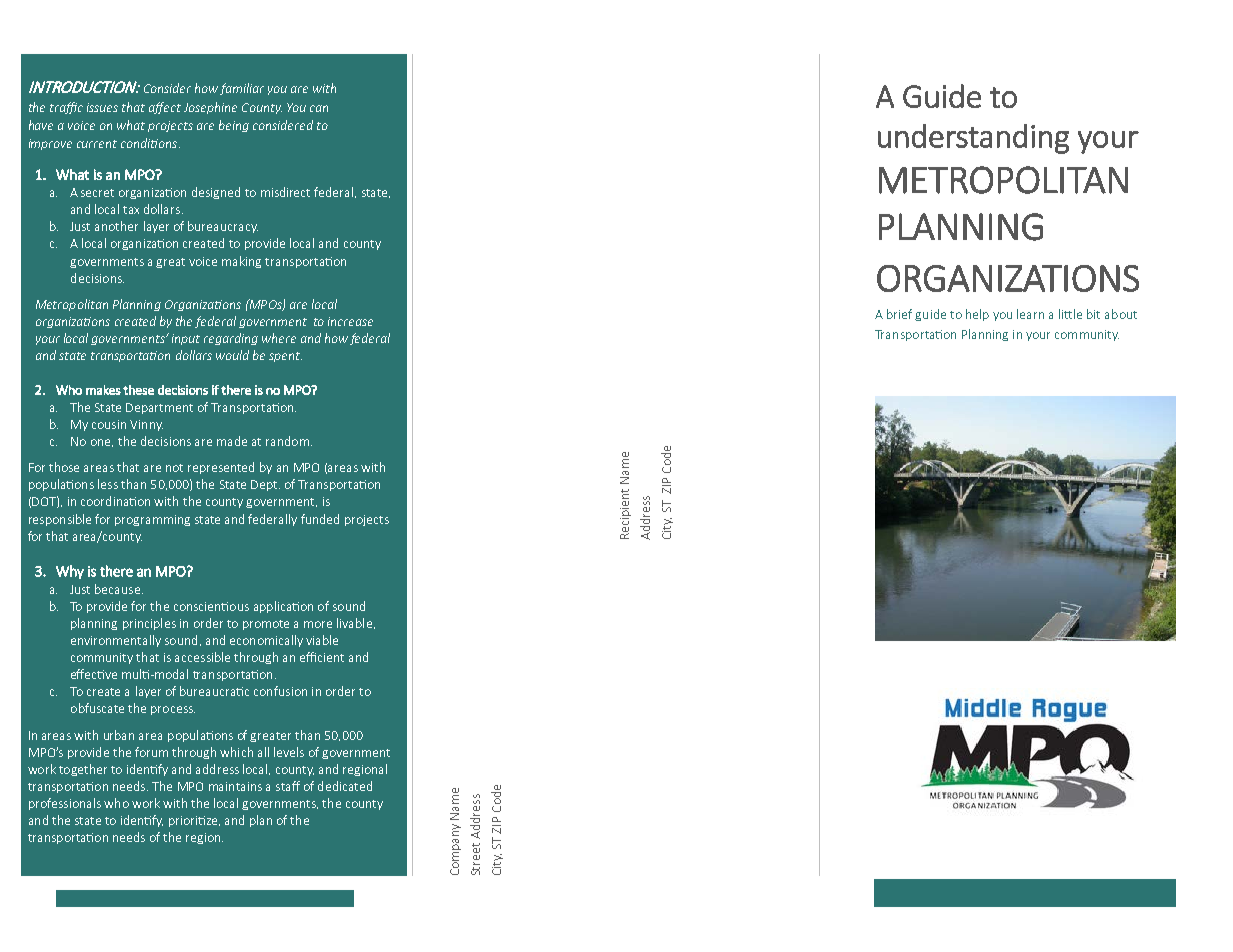 The height and width of the screenshot is (952, 1233). I want to click on can, so click(319, 108).
